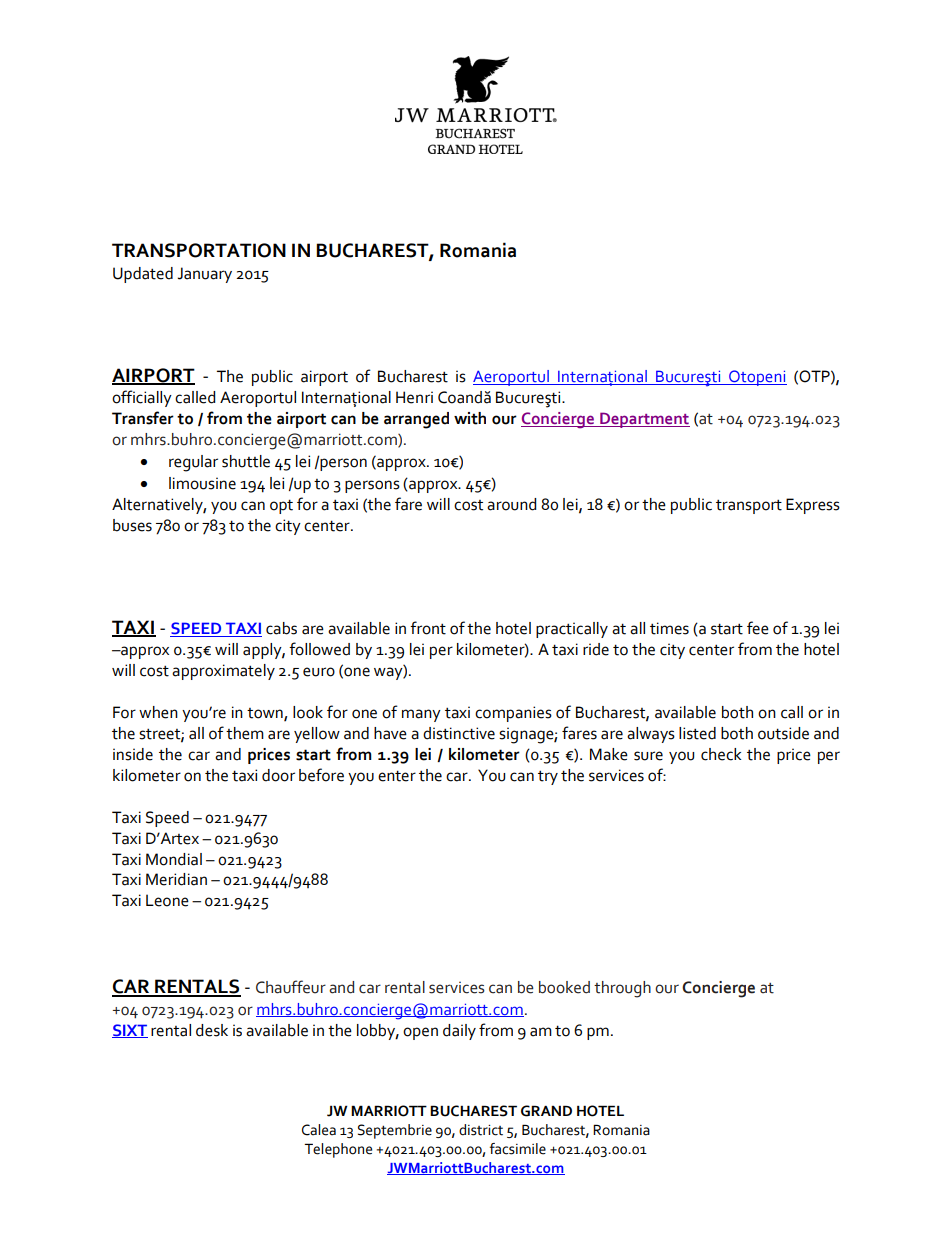 This page has width=952, height=1233. Describe the element at coordinates (481, 1130) in the page. I see `district` at that location.
